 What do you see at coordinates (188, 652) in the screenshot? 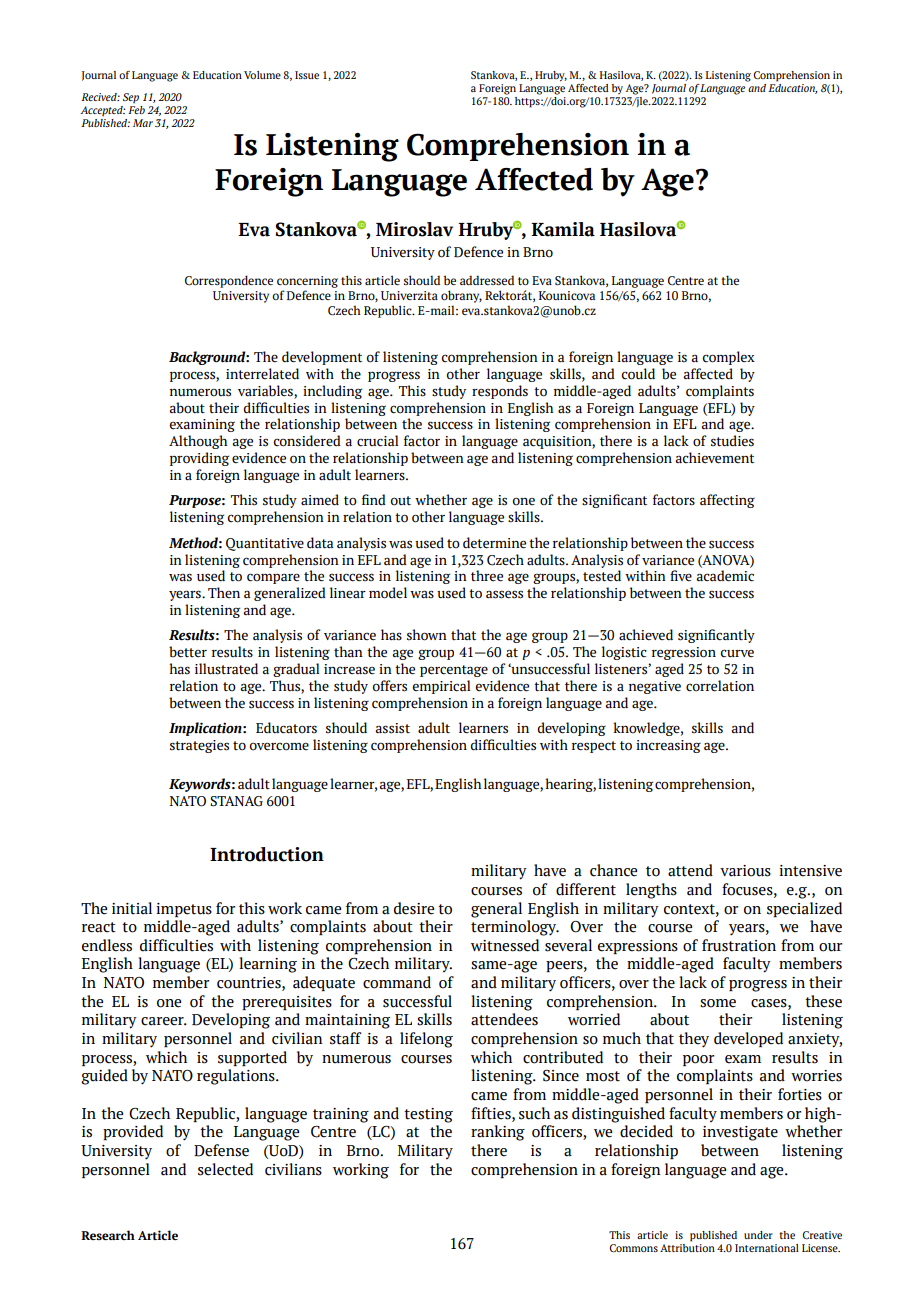
I see `better` at bounding box center [188, 652].
